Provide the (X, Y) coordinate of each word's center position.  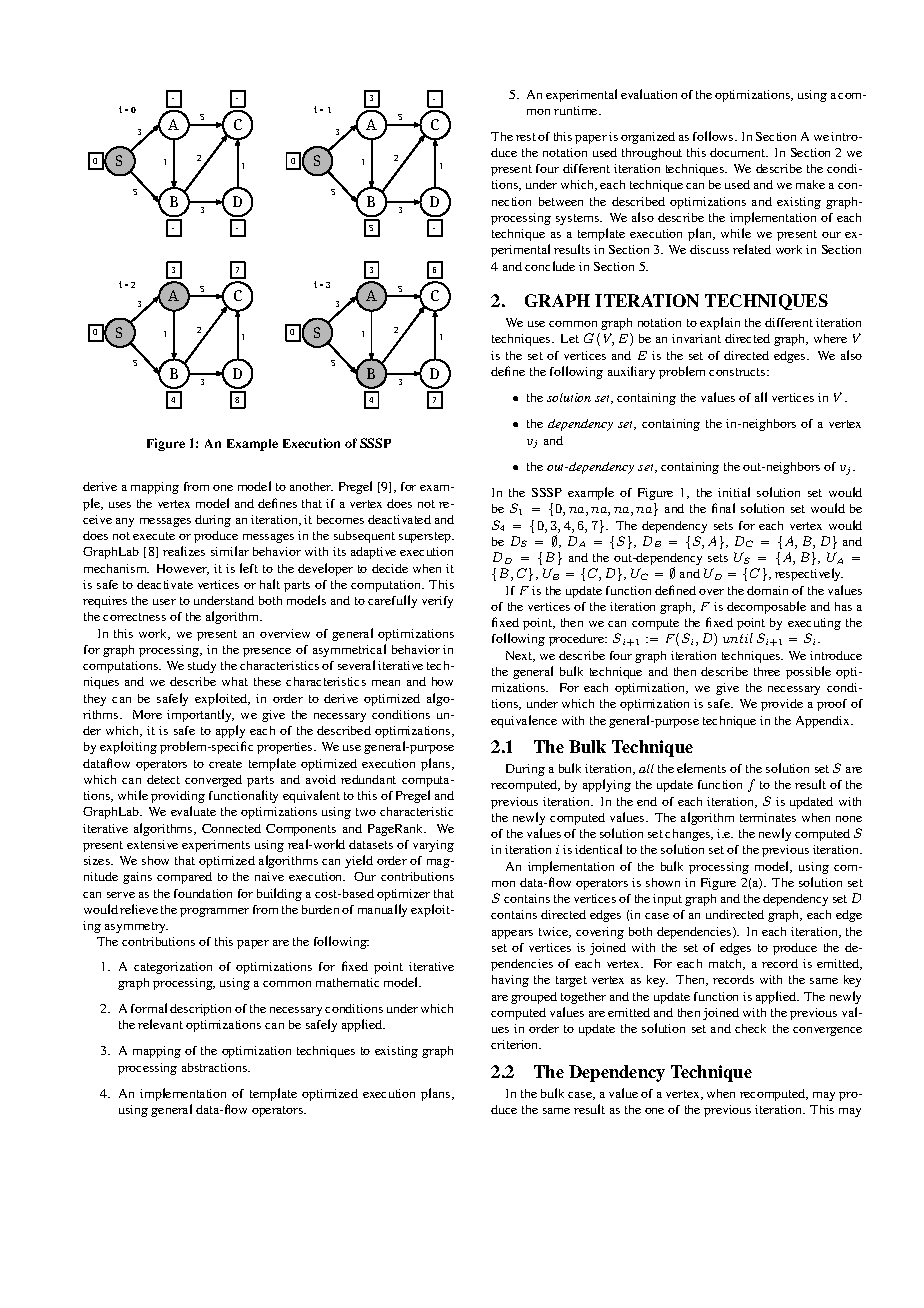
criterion (516, 1044)
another (311, 486)
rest (526, 137)
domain (767, 590)
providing (178, 797)
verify (437, 602)
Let (570, 338)
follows (714, 136)
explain (720, 323)
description (200, 1010)
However (183, 569)
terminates (768, 817)
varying (433, 846)
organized (648, 138)
